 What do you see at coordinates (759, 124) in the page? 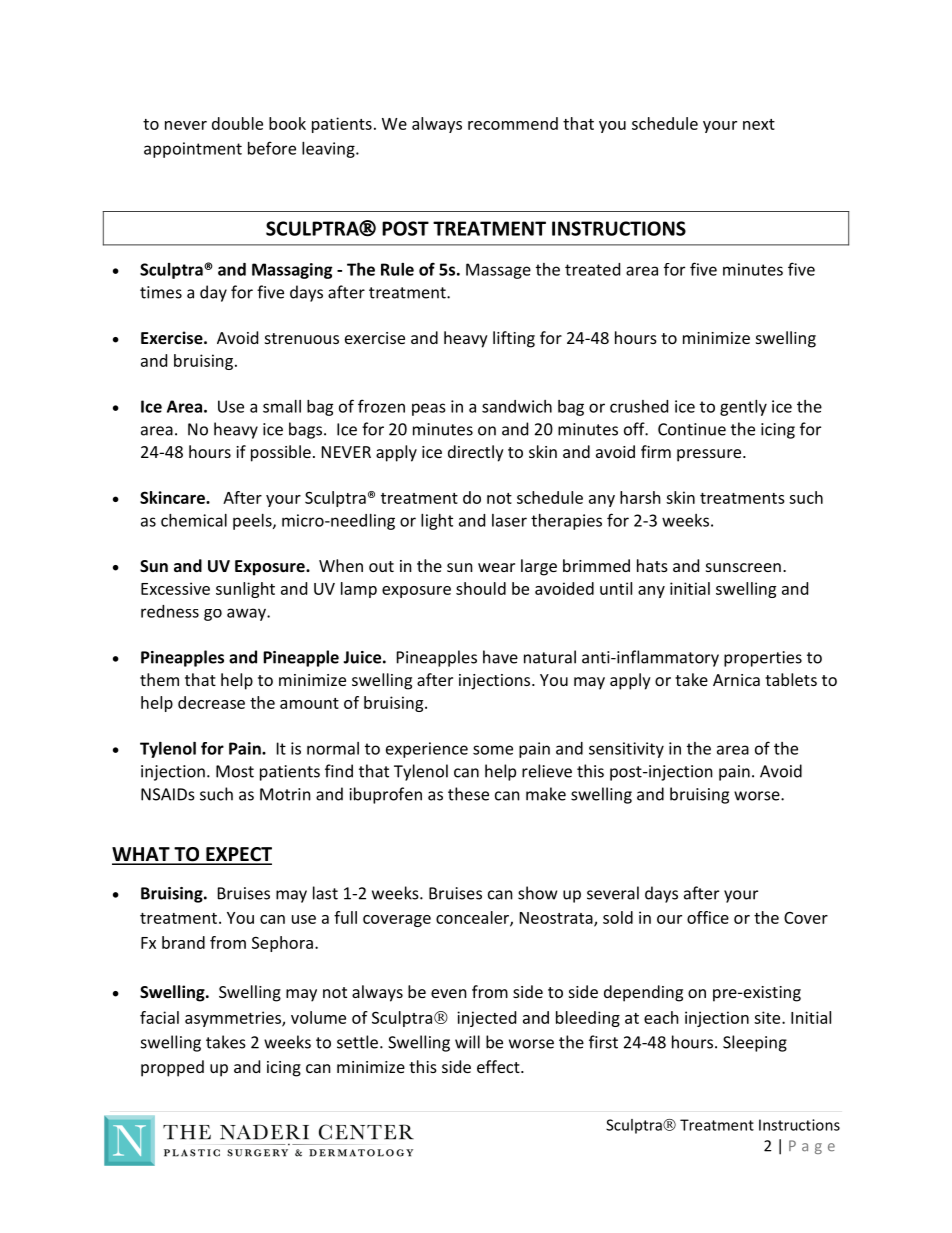
I see `next` at bounding box center [759, 124].
